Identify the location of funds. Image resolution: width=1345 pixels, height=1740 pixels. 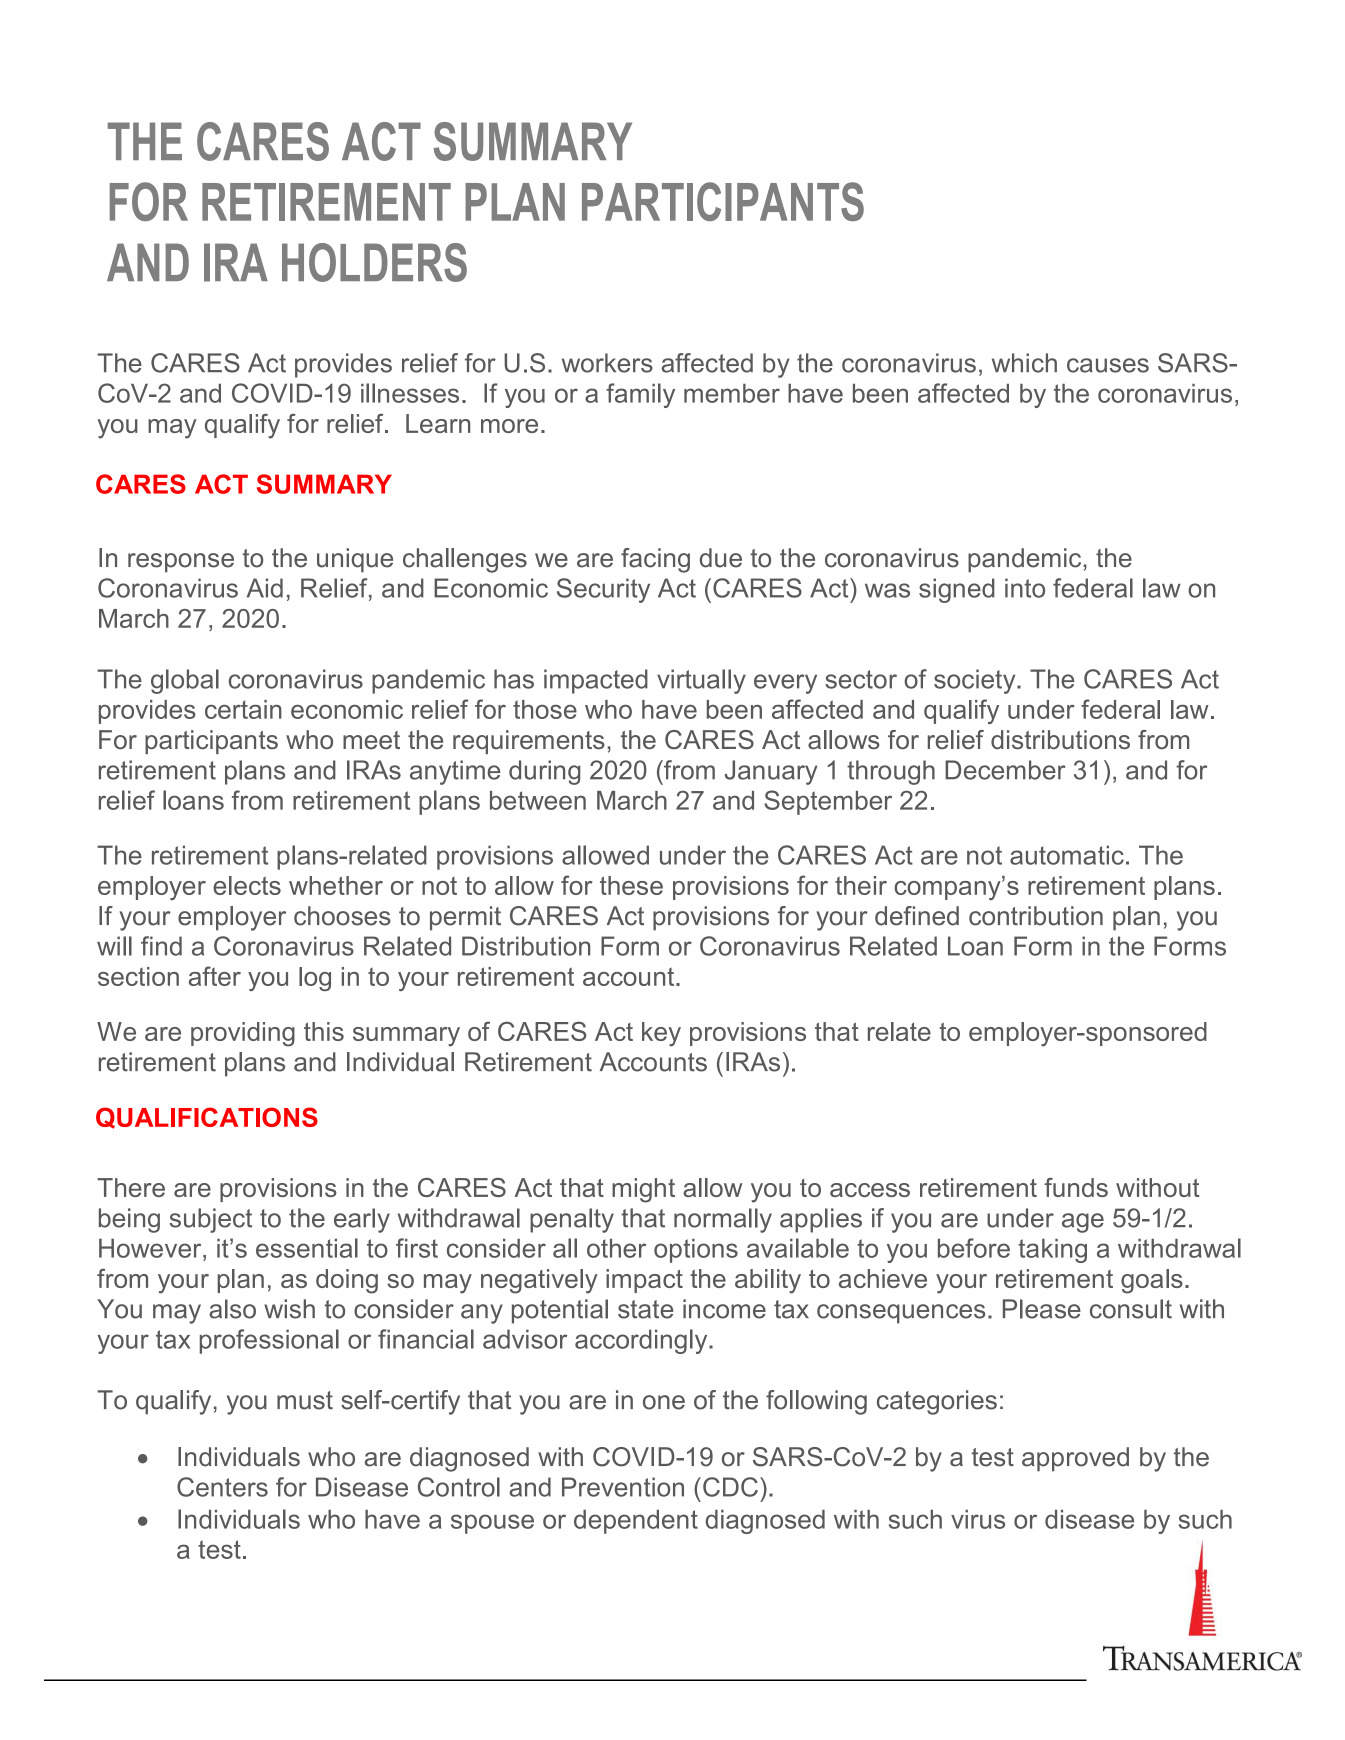
(1076, 1187).
